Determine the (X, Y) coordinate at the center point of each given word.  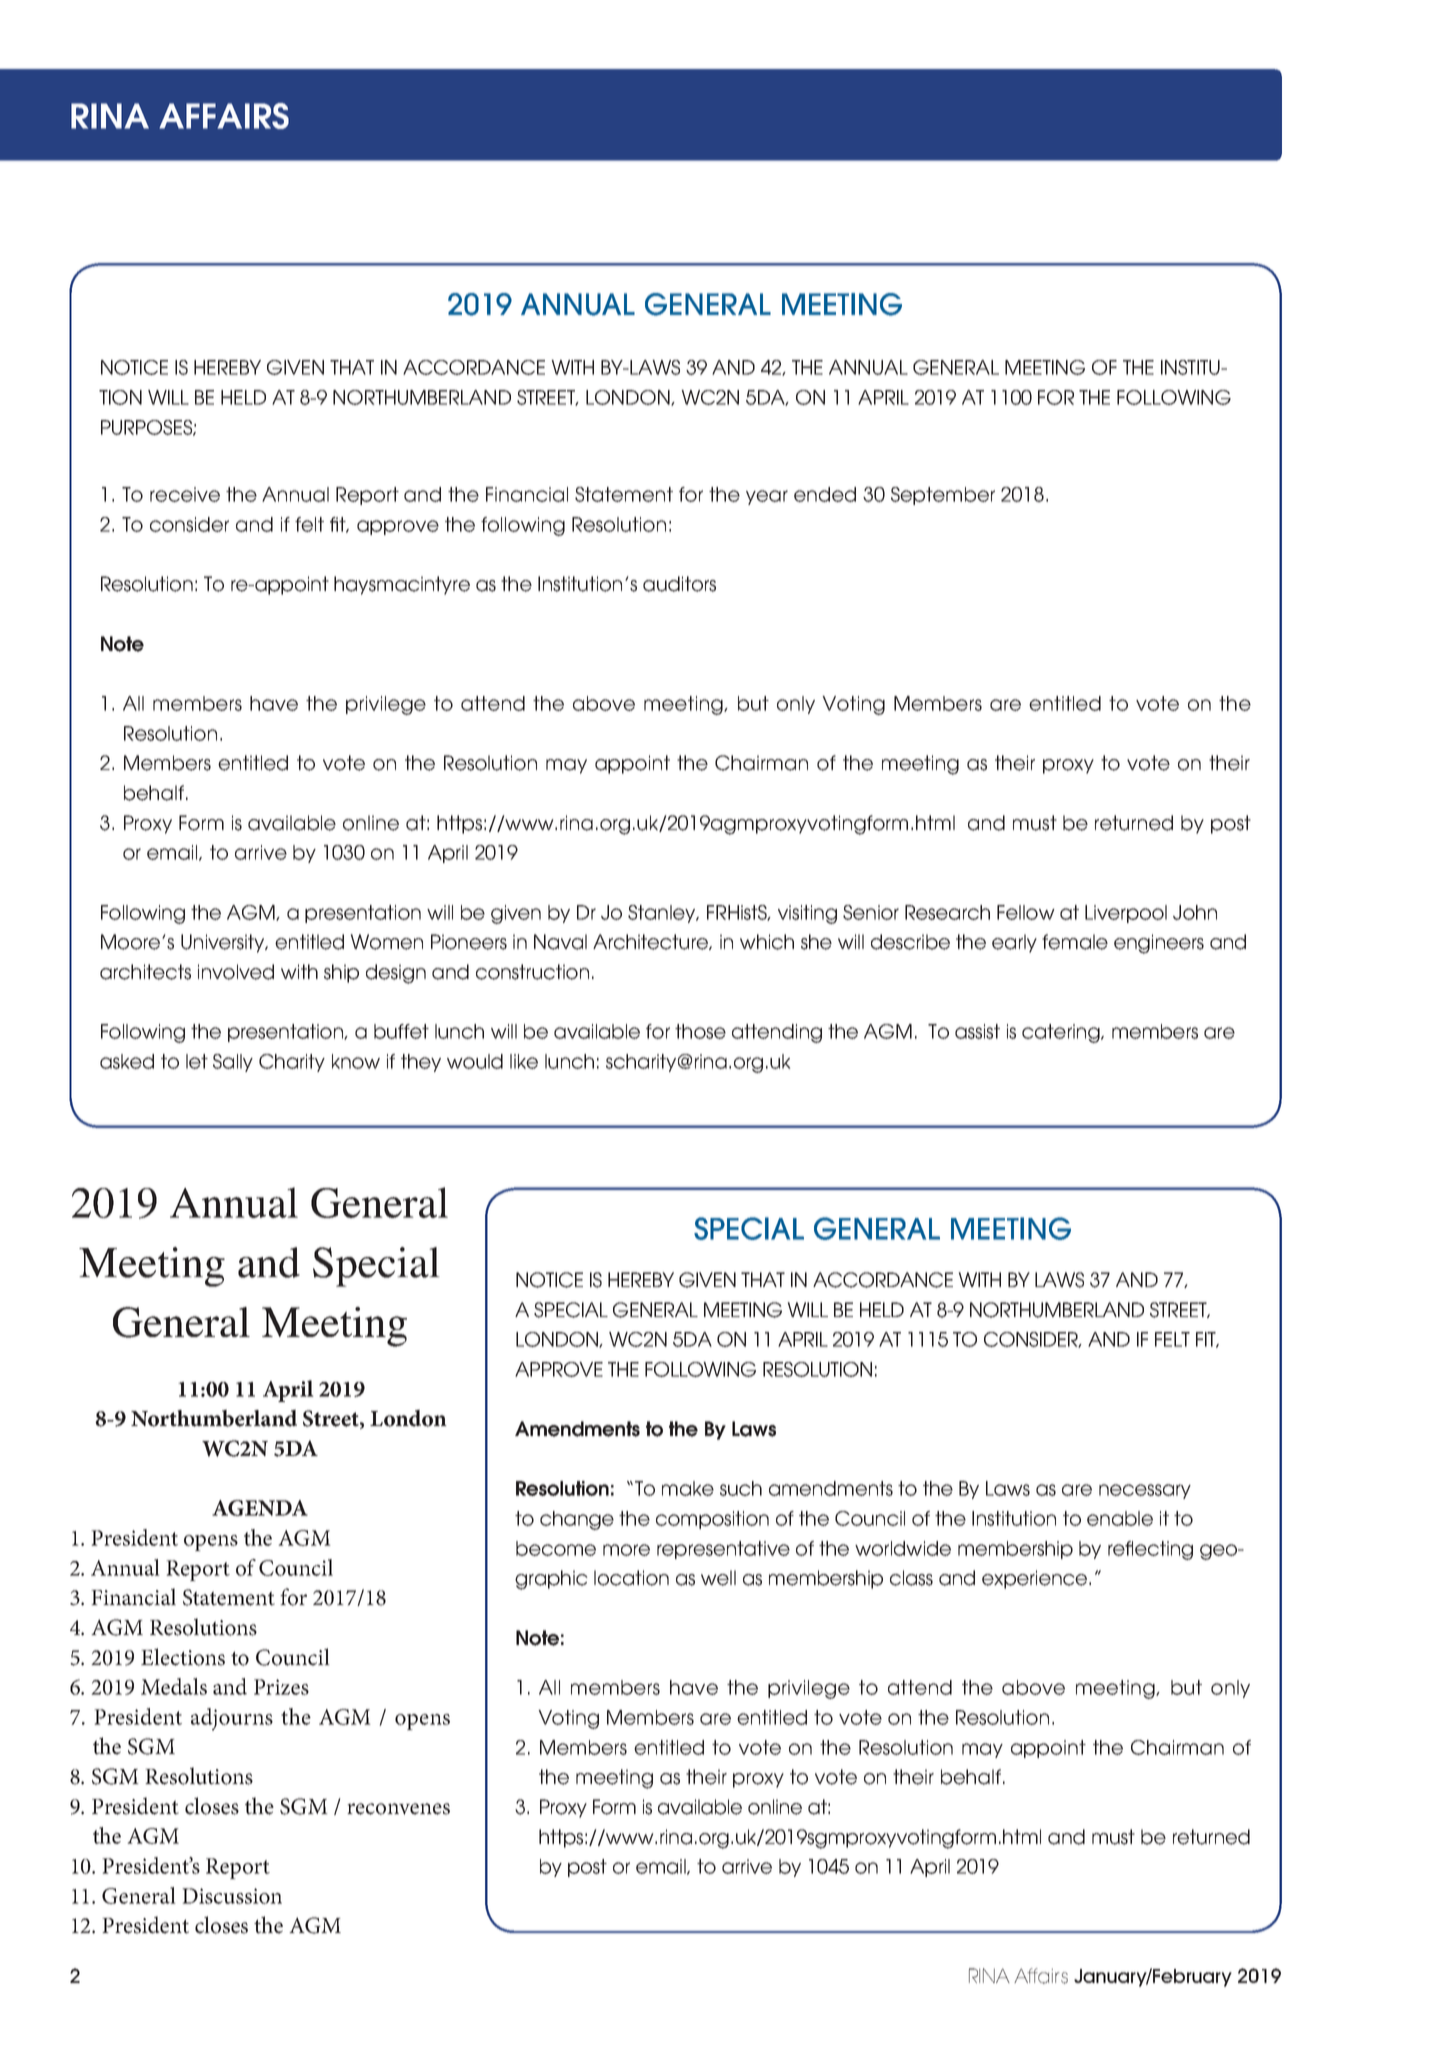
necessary (1145, 1491)
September (943, 496)
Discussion (232, 1896)
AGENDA (260, 1508)
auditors (679, 584)
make (688, 1488)
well (718, 1578)
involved (236, 972)
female (1075, 942)
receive (185, 494)
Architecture (651, 942)
